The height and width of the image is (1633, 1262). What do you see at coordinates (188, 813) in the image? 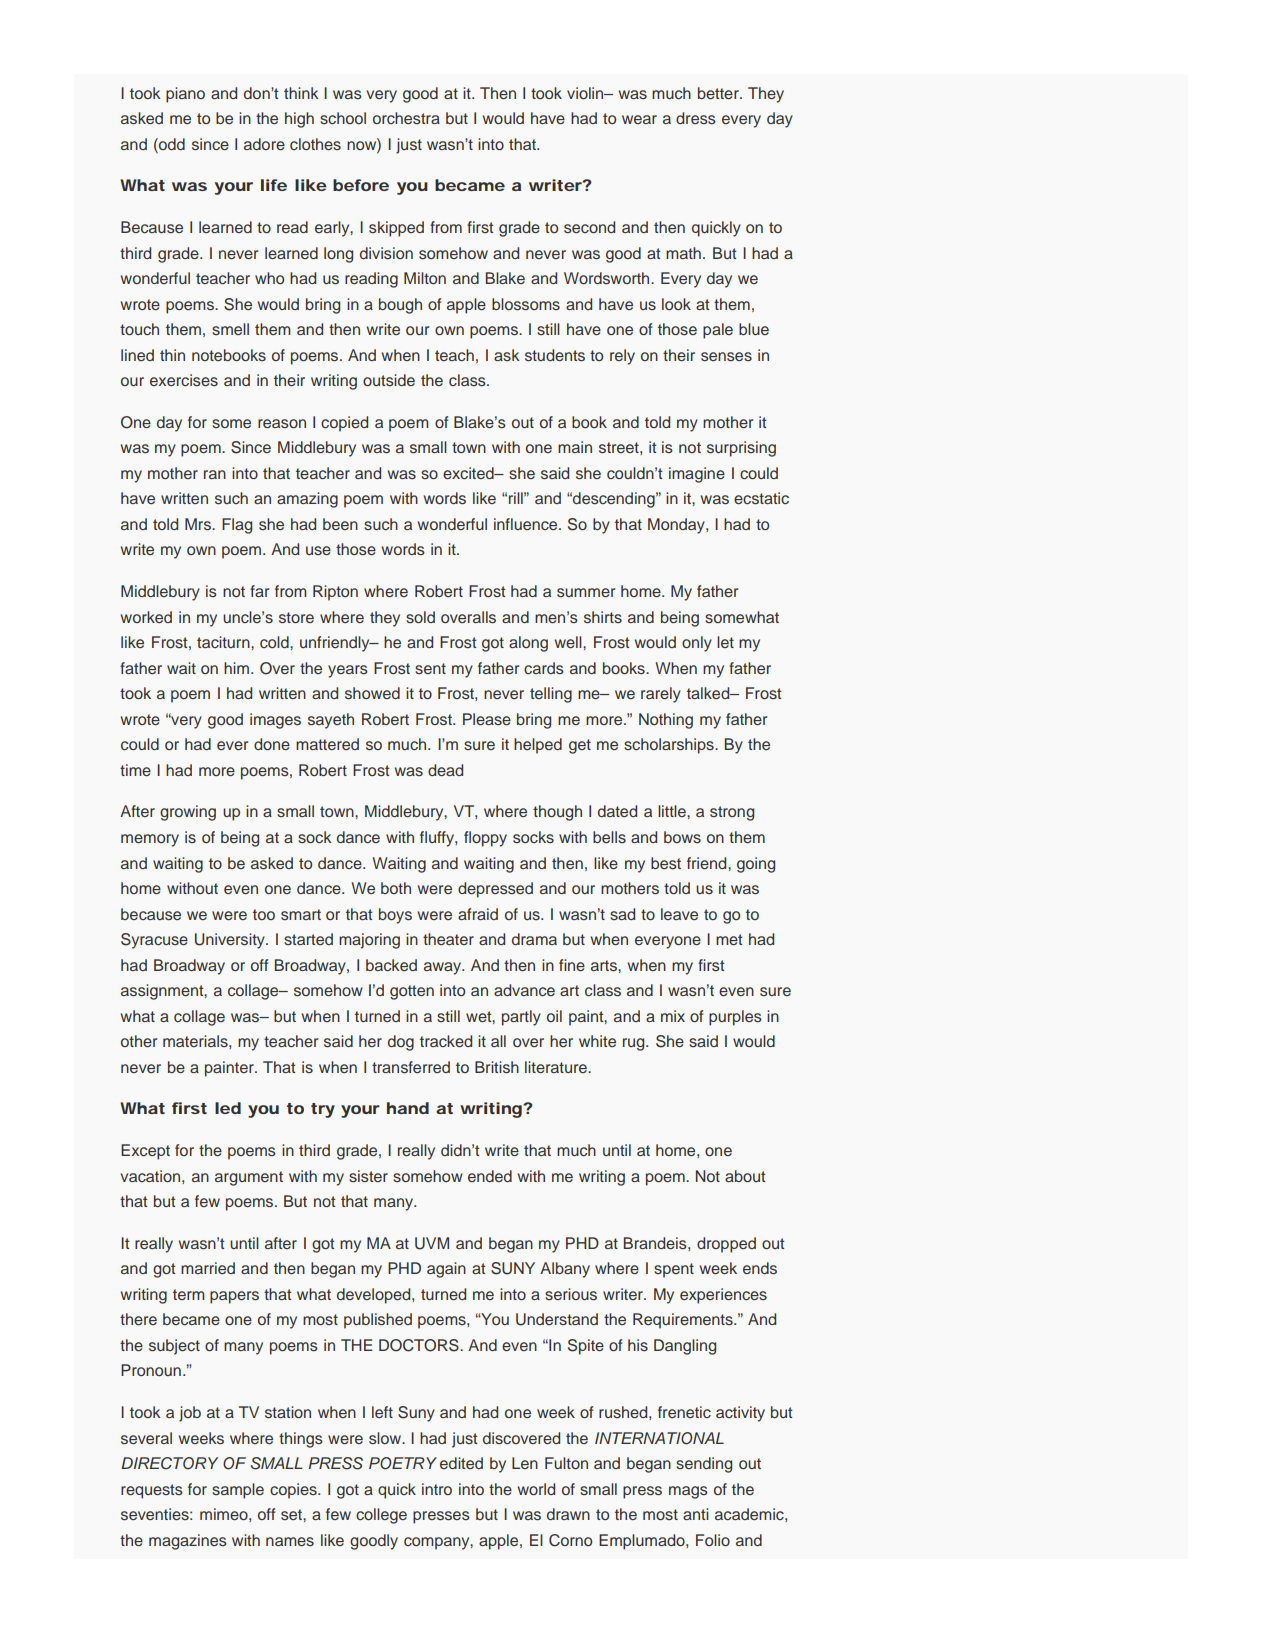
I see `growing` at bounding box center [188, 813].
